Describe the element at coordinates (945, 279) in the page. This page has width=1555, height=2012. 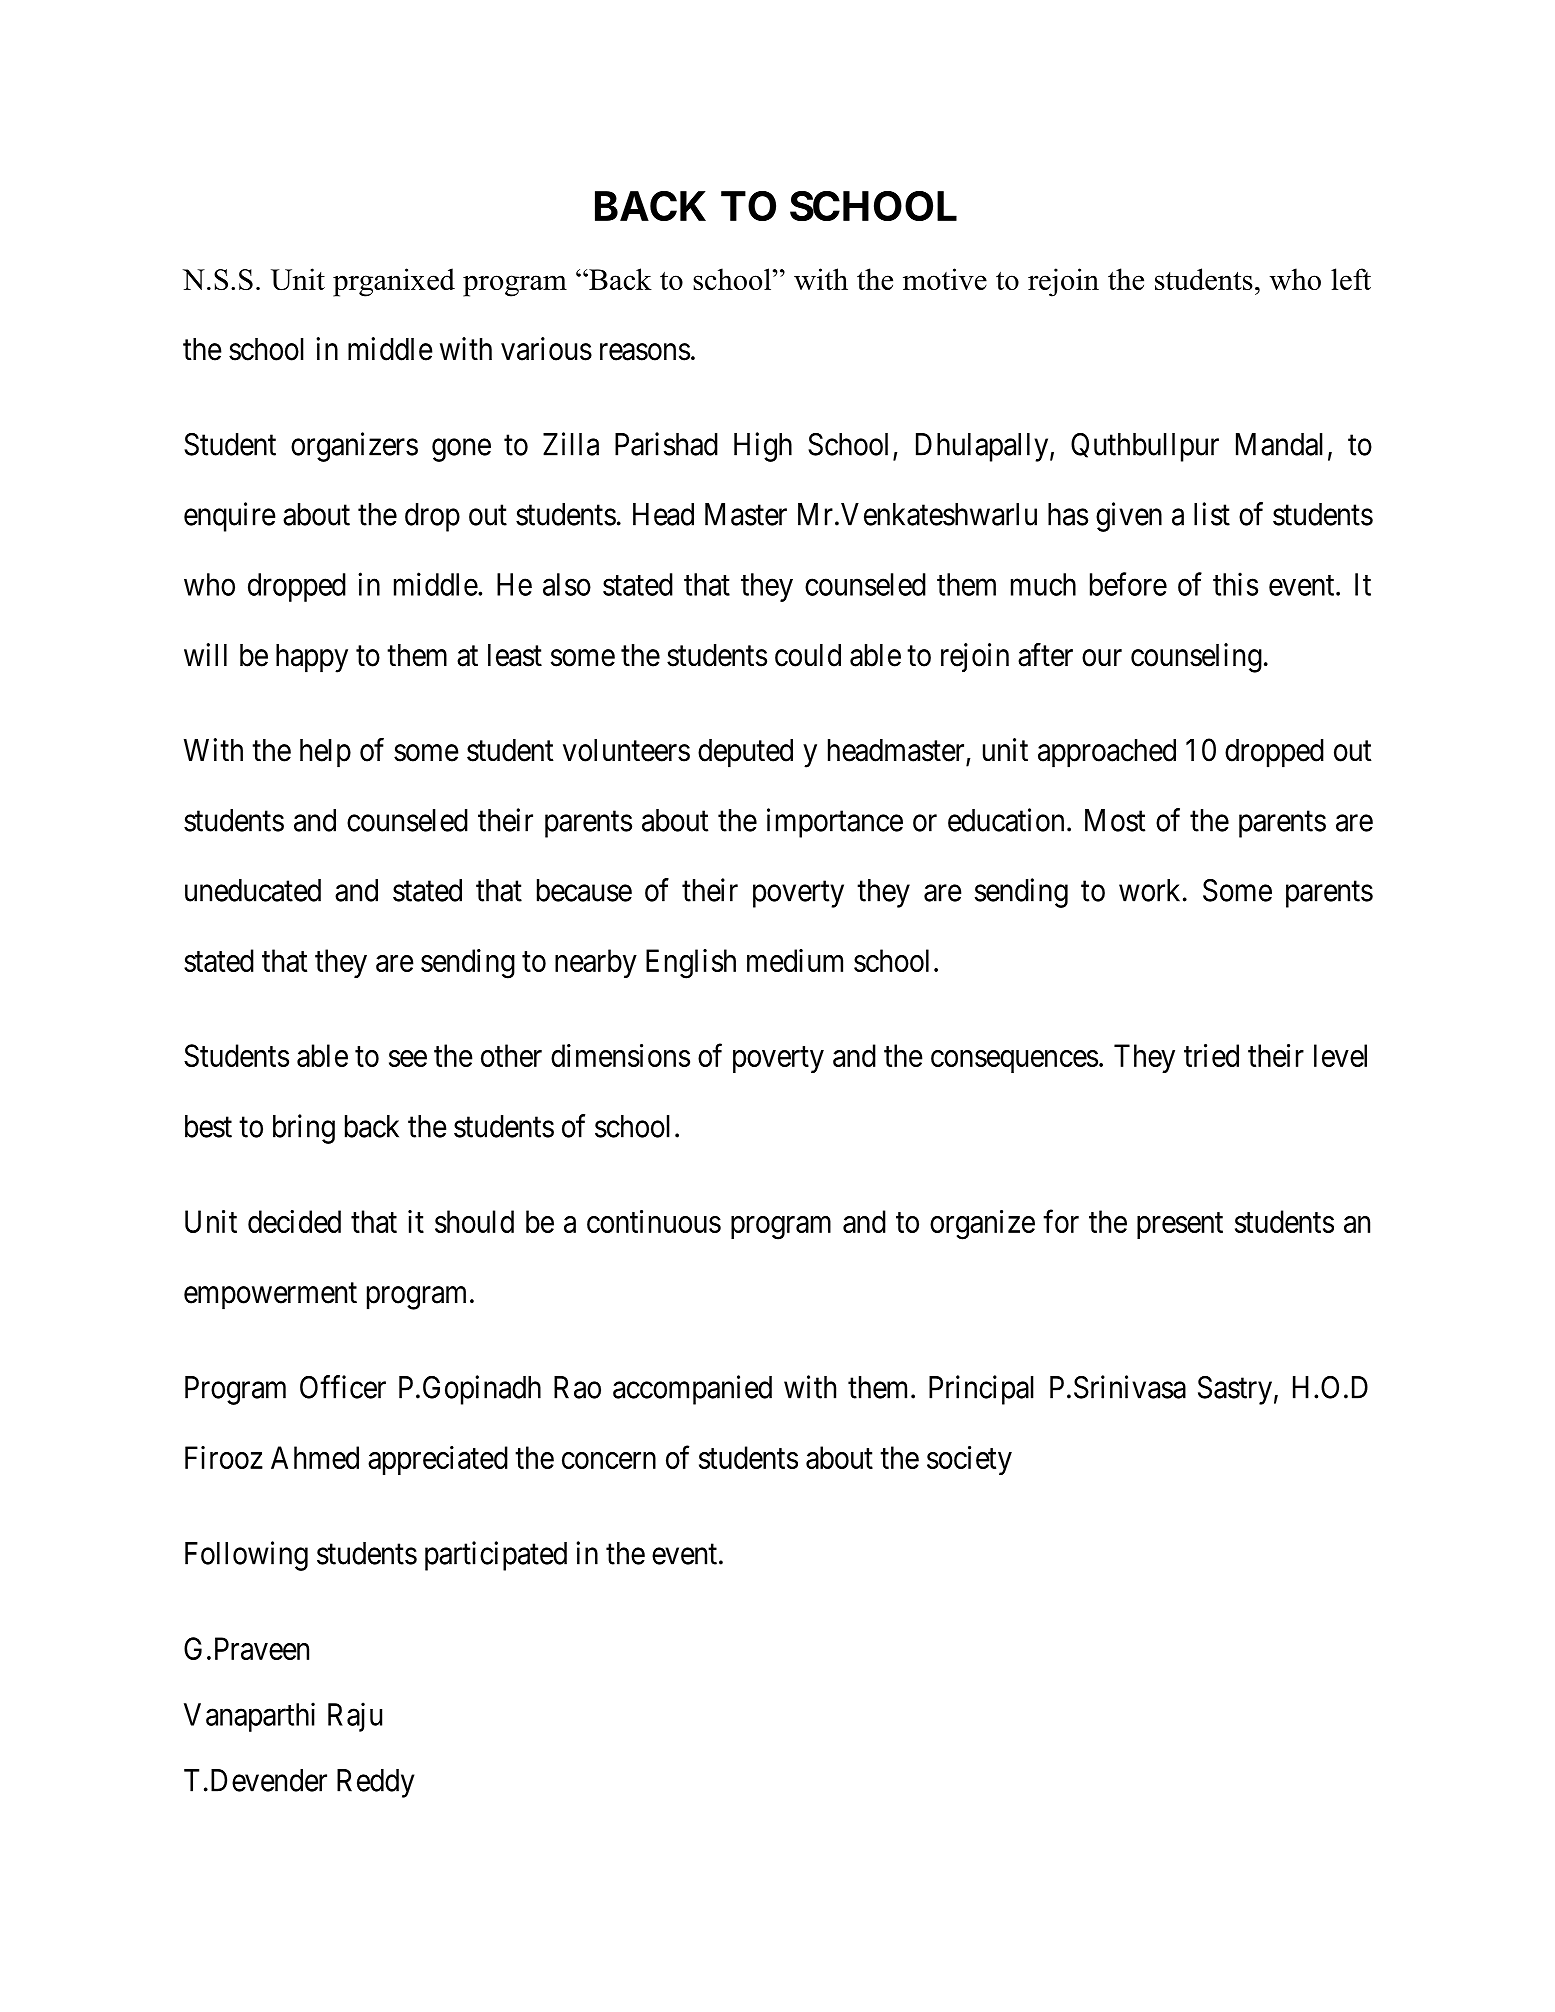
I see `motive` at that location.
